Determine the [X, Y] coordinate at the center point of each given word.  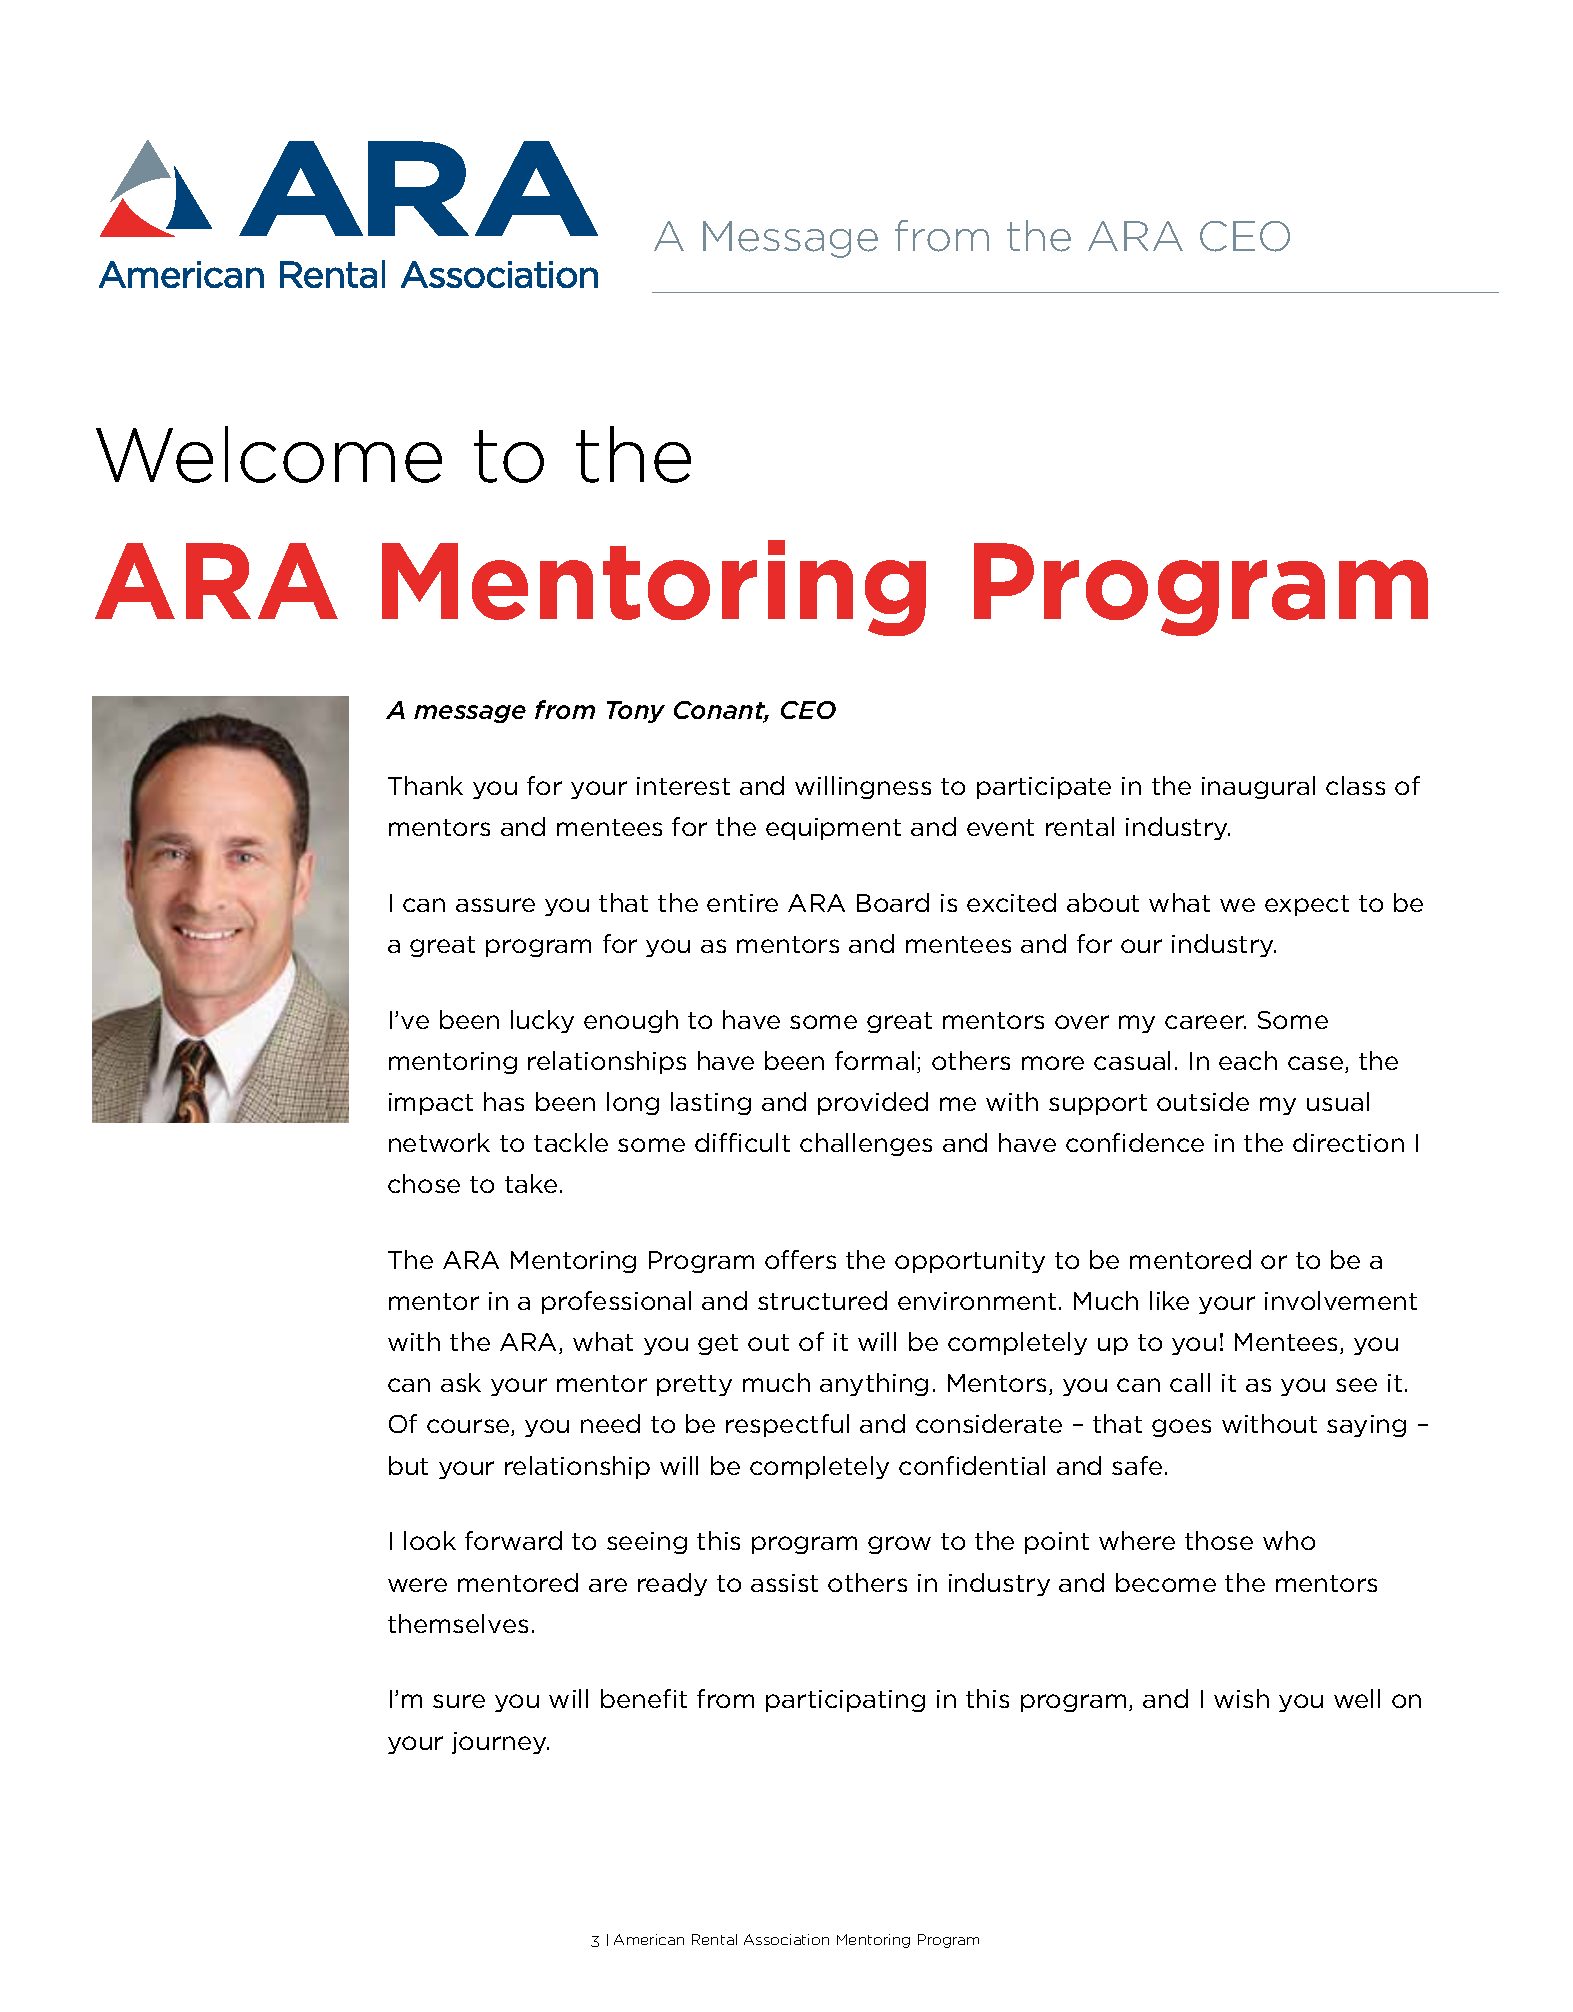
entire [742, 903]
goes [1181, 1428]
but [408, 1465]
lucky [542, 1021]
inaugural [1258, 787]
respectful [787, 1425]
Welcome [269, 454]
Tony [636, 712]
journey [500, 1743]
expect [1307, 905]
